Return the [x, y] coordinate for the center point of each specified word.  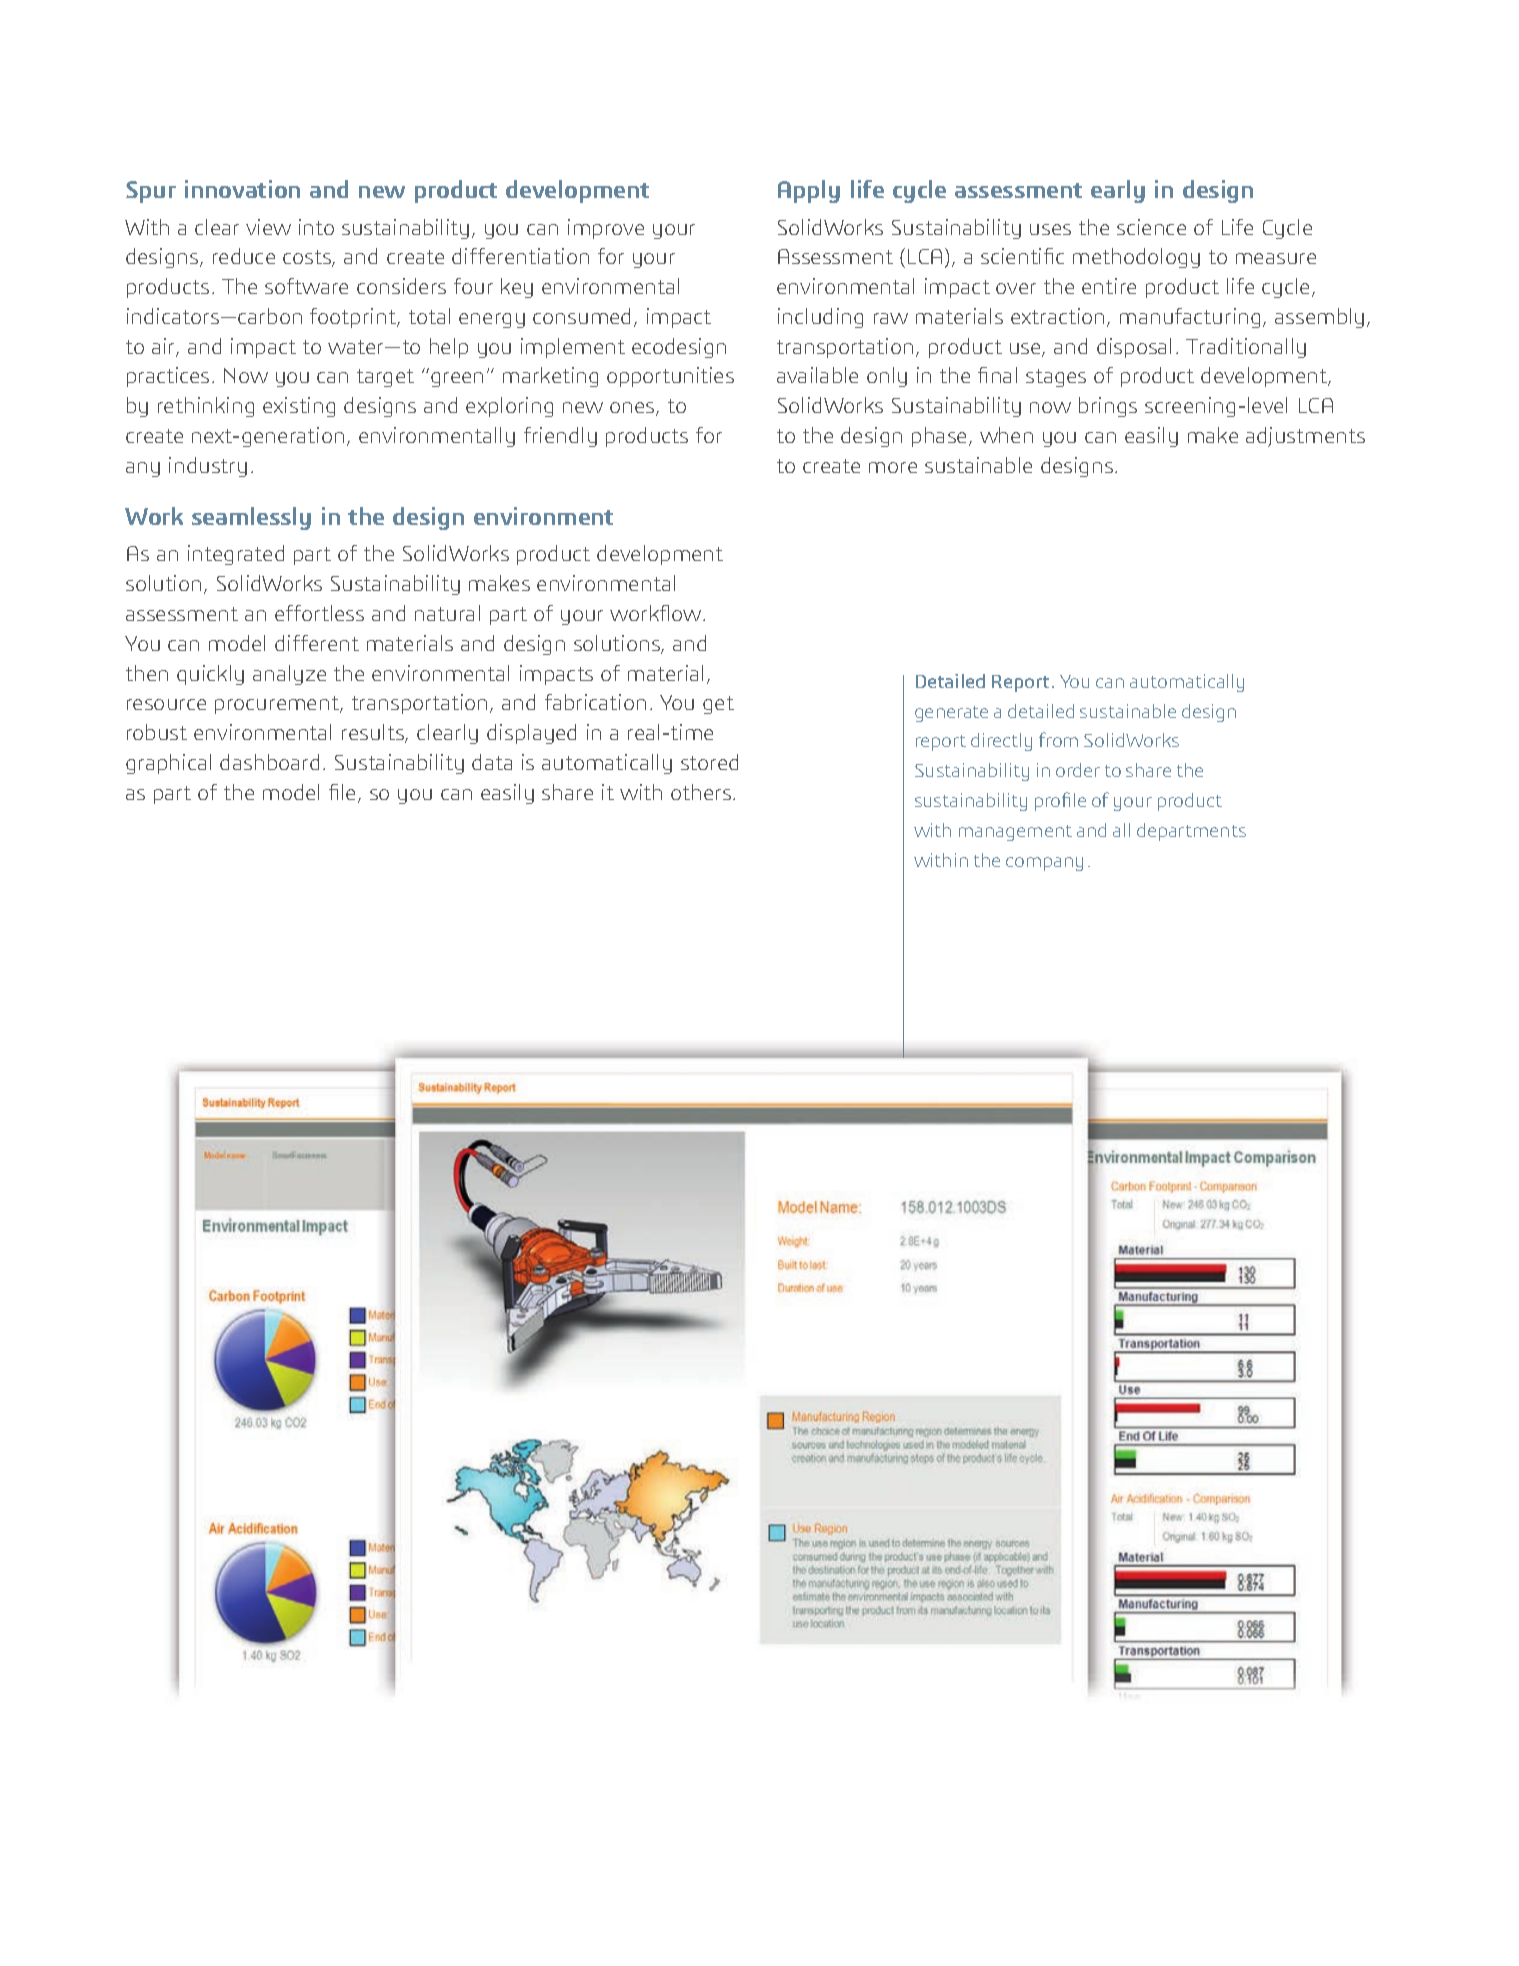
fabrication [595, 702]
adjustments [1305, 437]
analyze [289, 675]
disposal [1134, 348]
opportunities [670, 377]
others [701, 792]
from [1058, 739]
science [1151, 227]
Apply [809, 191]
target [385, 378]
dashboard [269, 762]
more [893, 467]
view [268, 227]
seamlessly [251, 518]
